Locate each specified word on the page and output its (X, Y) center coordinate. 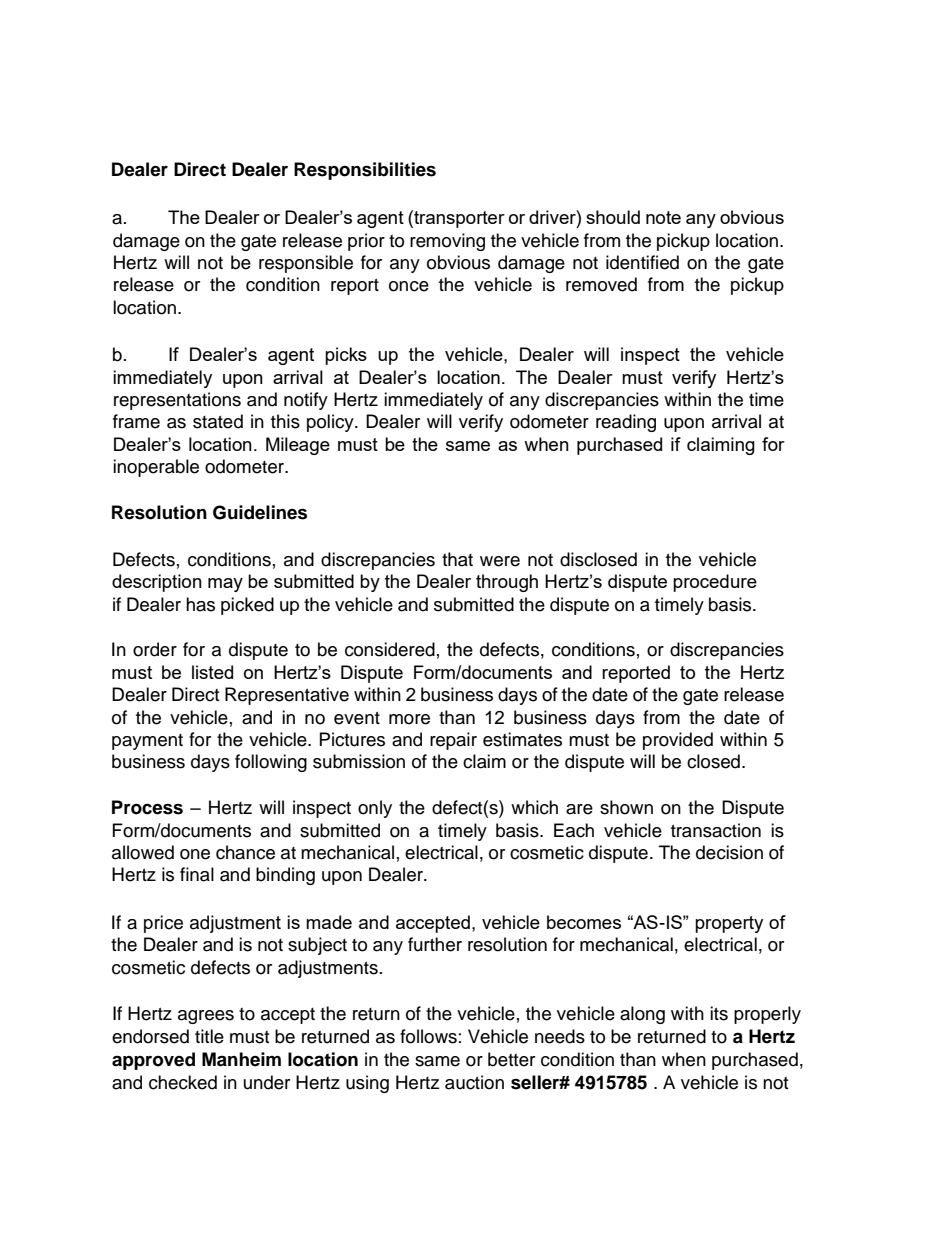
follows (428, 1036)
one (195, 854)
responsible (306, 264)
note (663, 217)
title (209, 1036)
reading (626, 423)
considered (390, 649)
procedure (715, 583)
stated (218, 421)
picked (247, 606)
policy (331, 423)
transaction (716, 830)
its (719, 1013)
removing (447, 242)
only (375, 809)
